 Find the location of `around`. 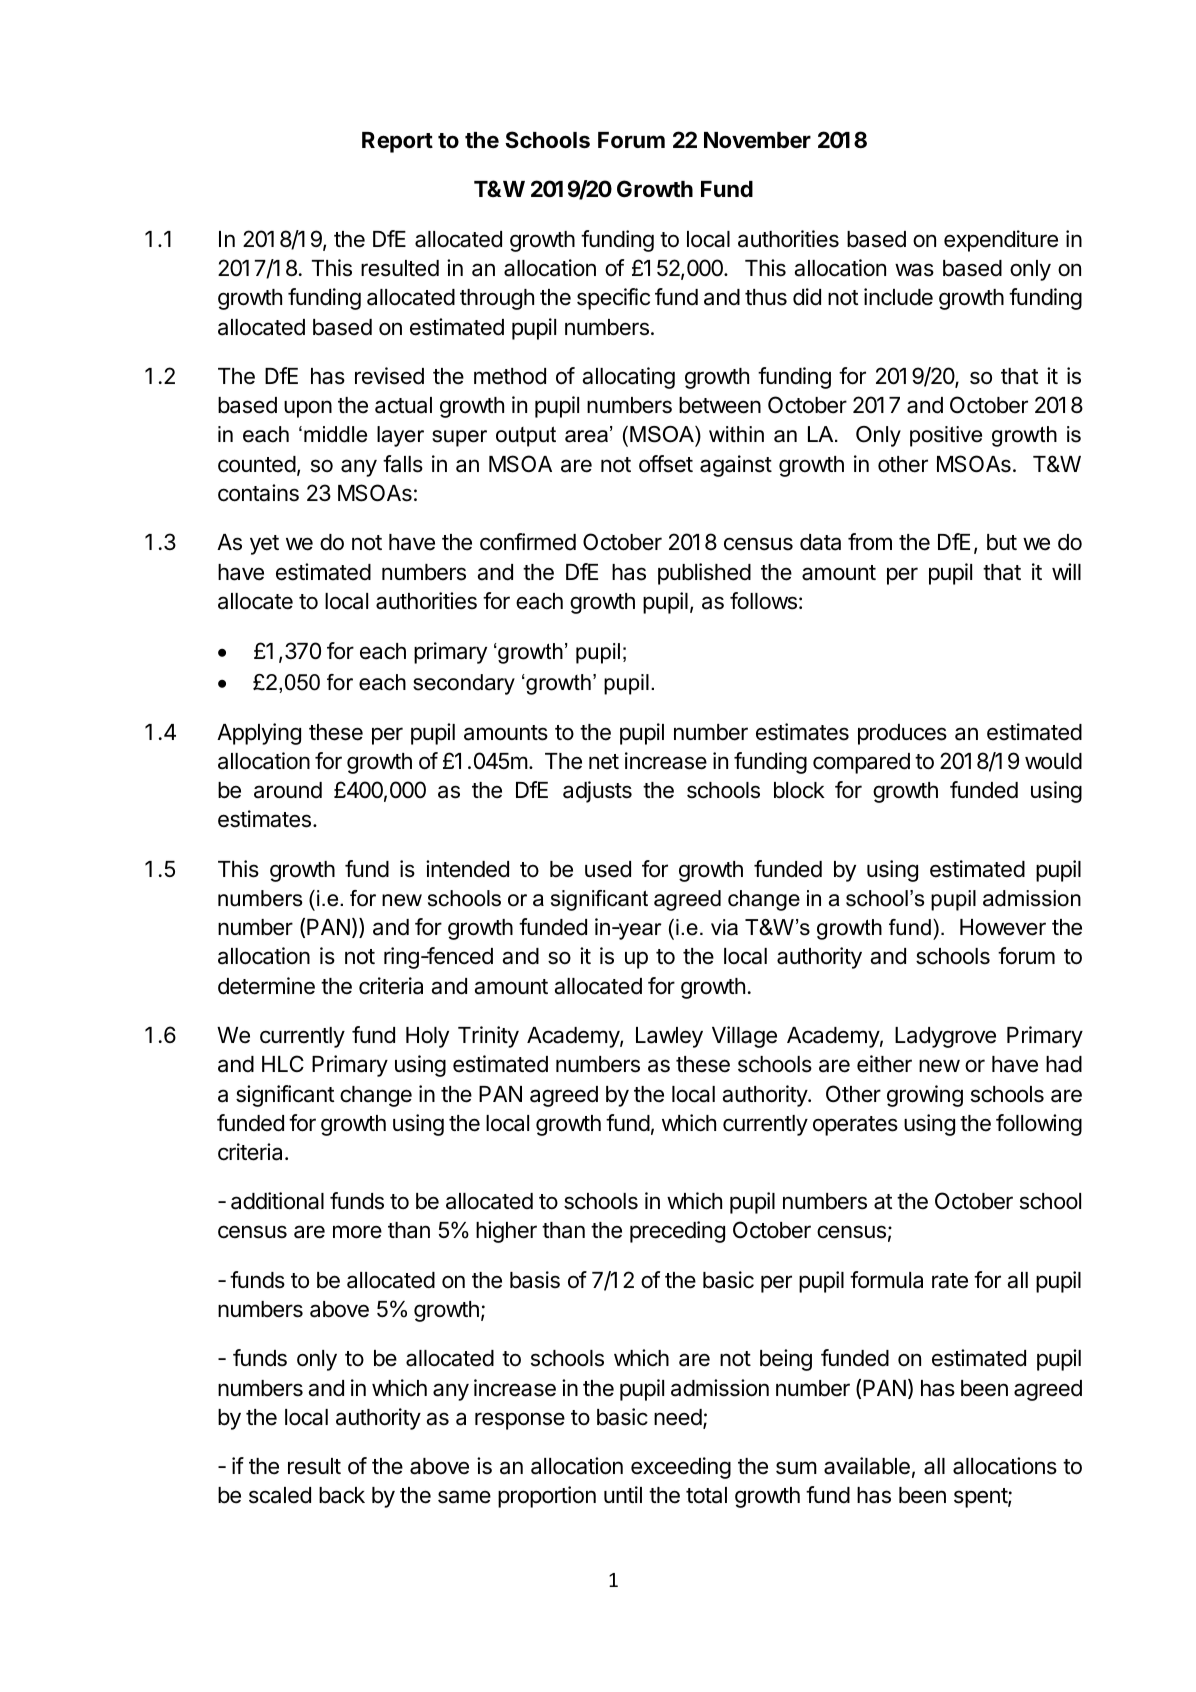

around is located at coordinates (288, 790).
